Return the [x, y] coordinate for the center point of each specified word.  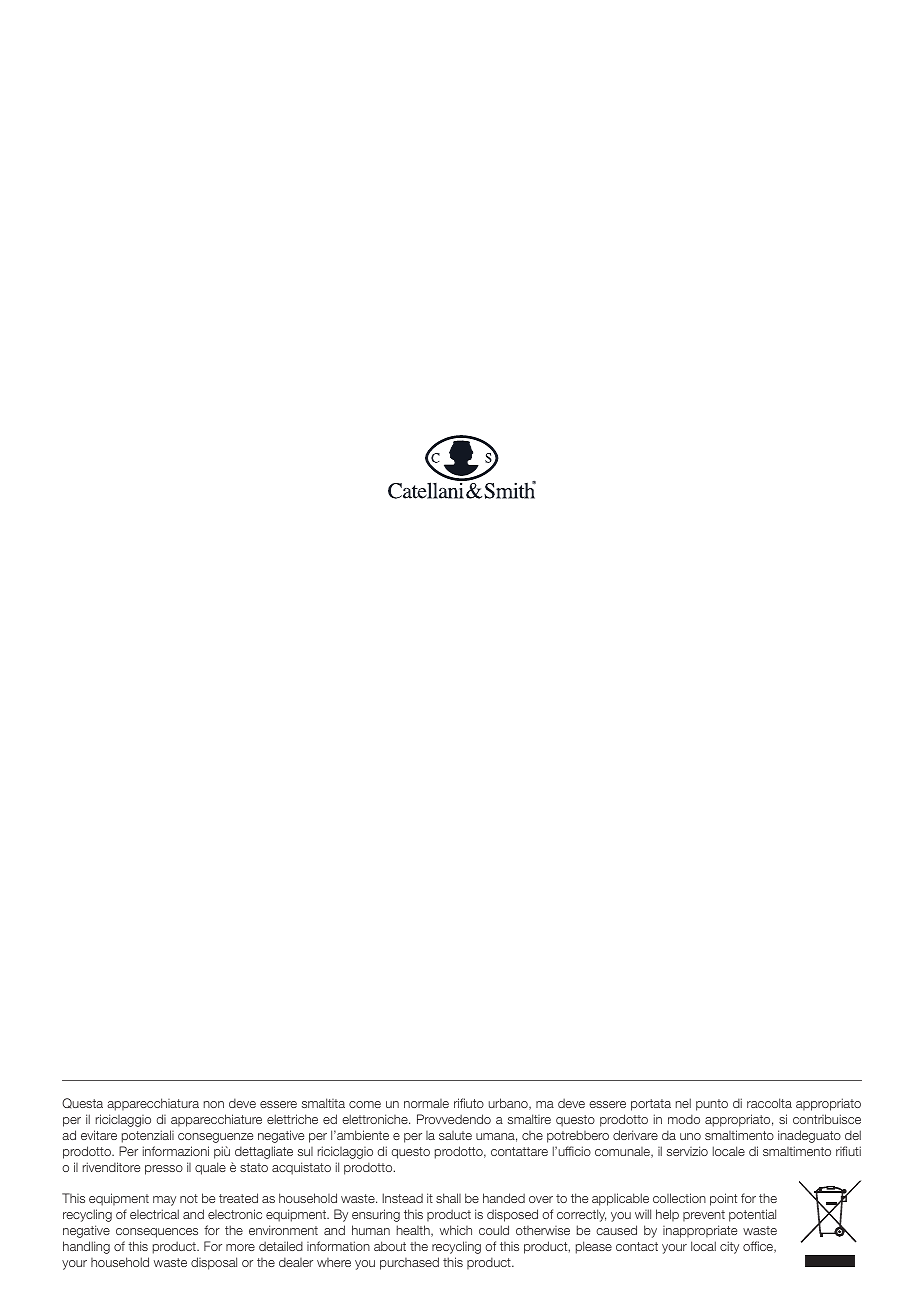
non [214, 1104]
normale [426, 1103]
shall [448, 1198]
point [723, 1199]
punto [712, 1105]
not [189, 1198]
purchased [409, 1263]
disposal [214, 1263]
